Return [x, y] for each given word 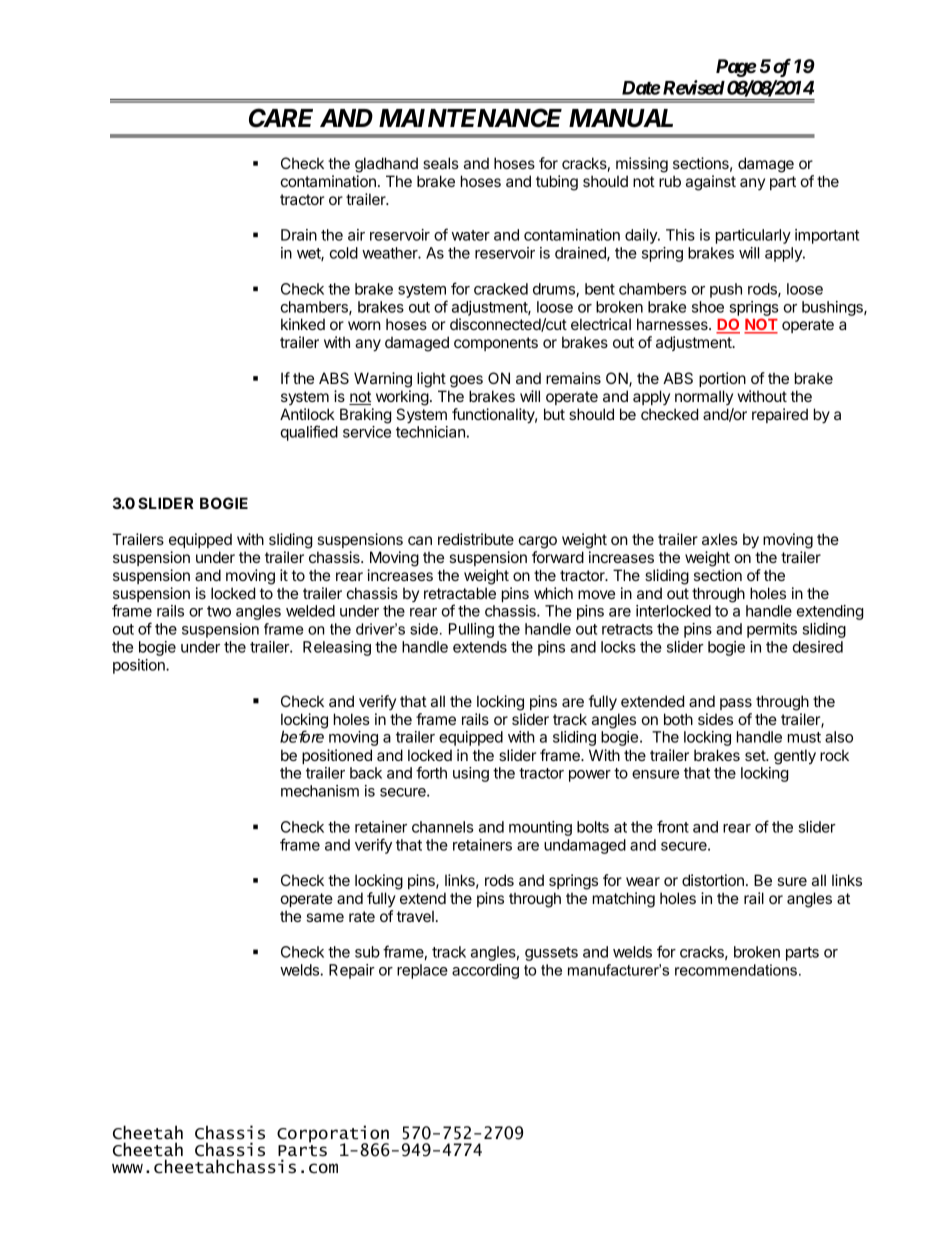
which [553, 593]
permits [772, 630]
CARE [281, 118]
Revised [692, 87]
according [485, 971]
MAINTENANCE [470, 118]
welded [310, 611]
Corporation [333, 1135]
